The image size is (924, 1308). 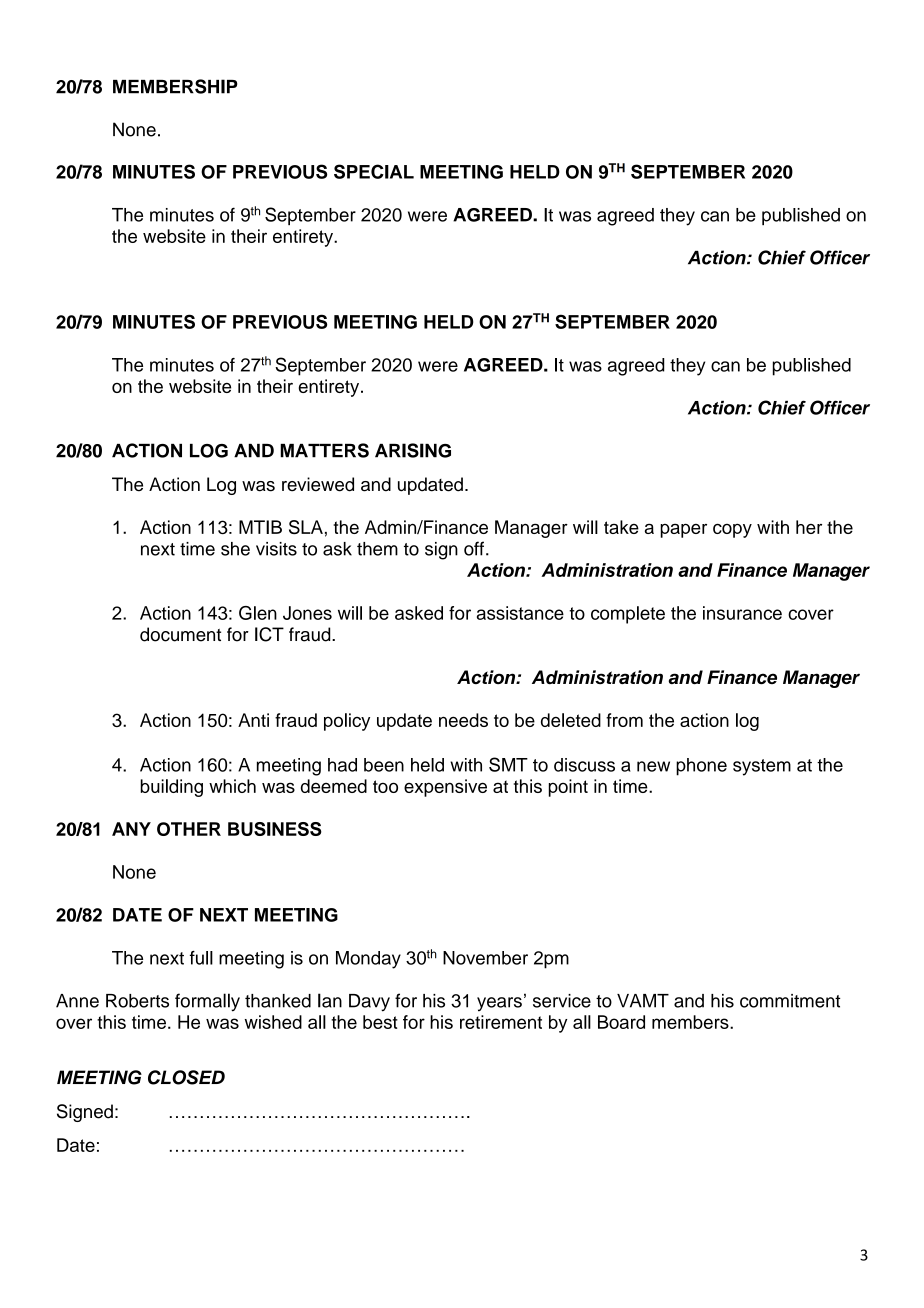 I want to click on asked, so click(x=419, y=613).
